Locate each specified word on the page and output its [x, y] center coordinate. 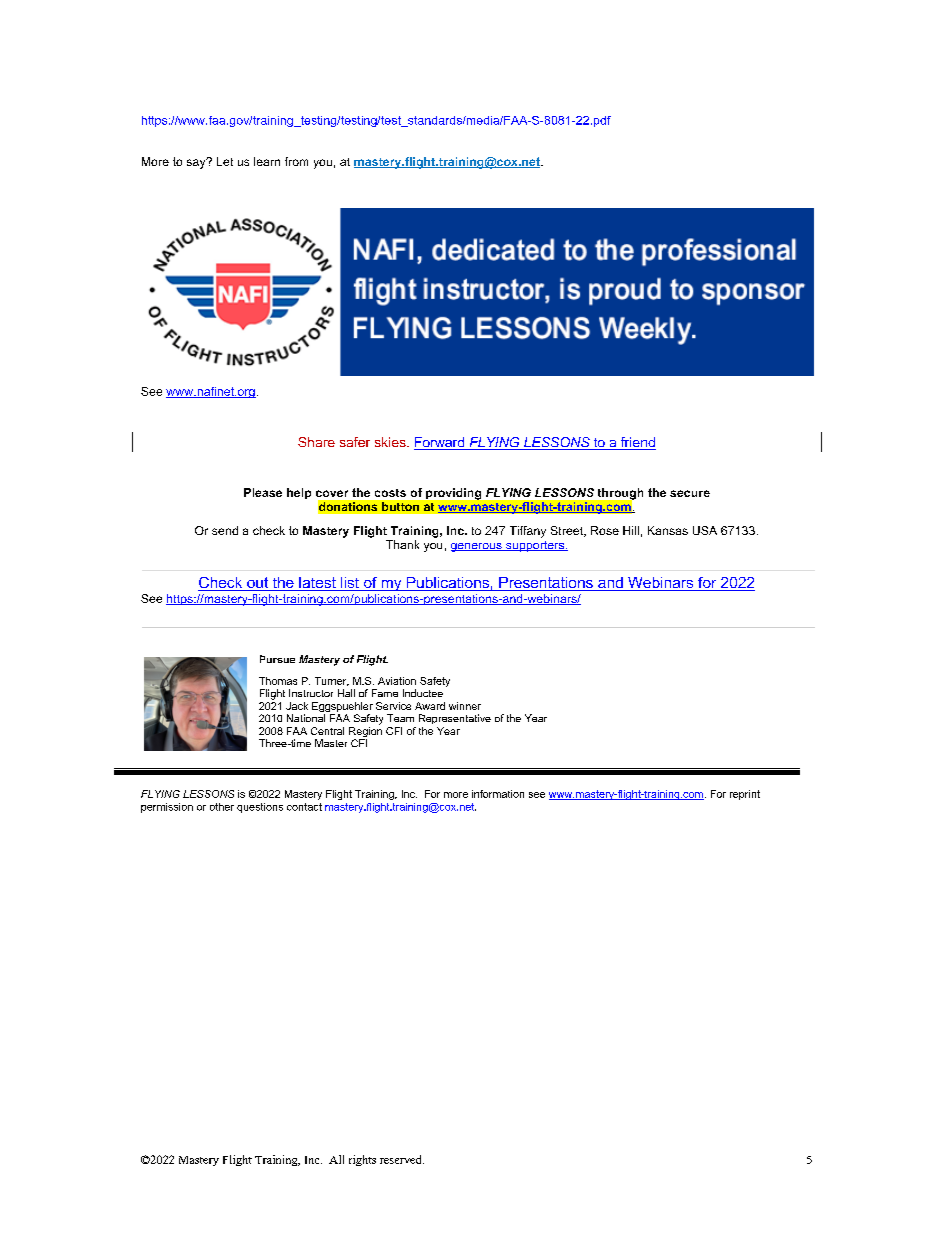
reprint [745, 795]
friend [637, 443]
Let [225, 161]
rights [362, 1160]
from [296, 161]
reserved [402, 1159]
